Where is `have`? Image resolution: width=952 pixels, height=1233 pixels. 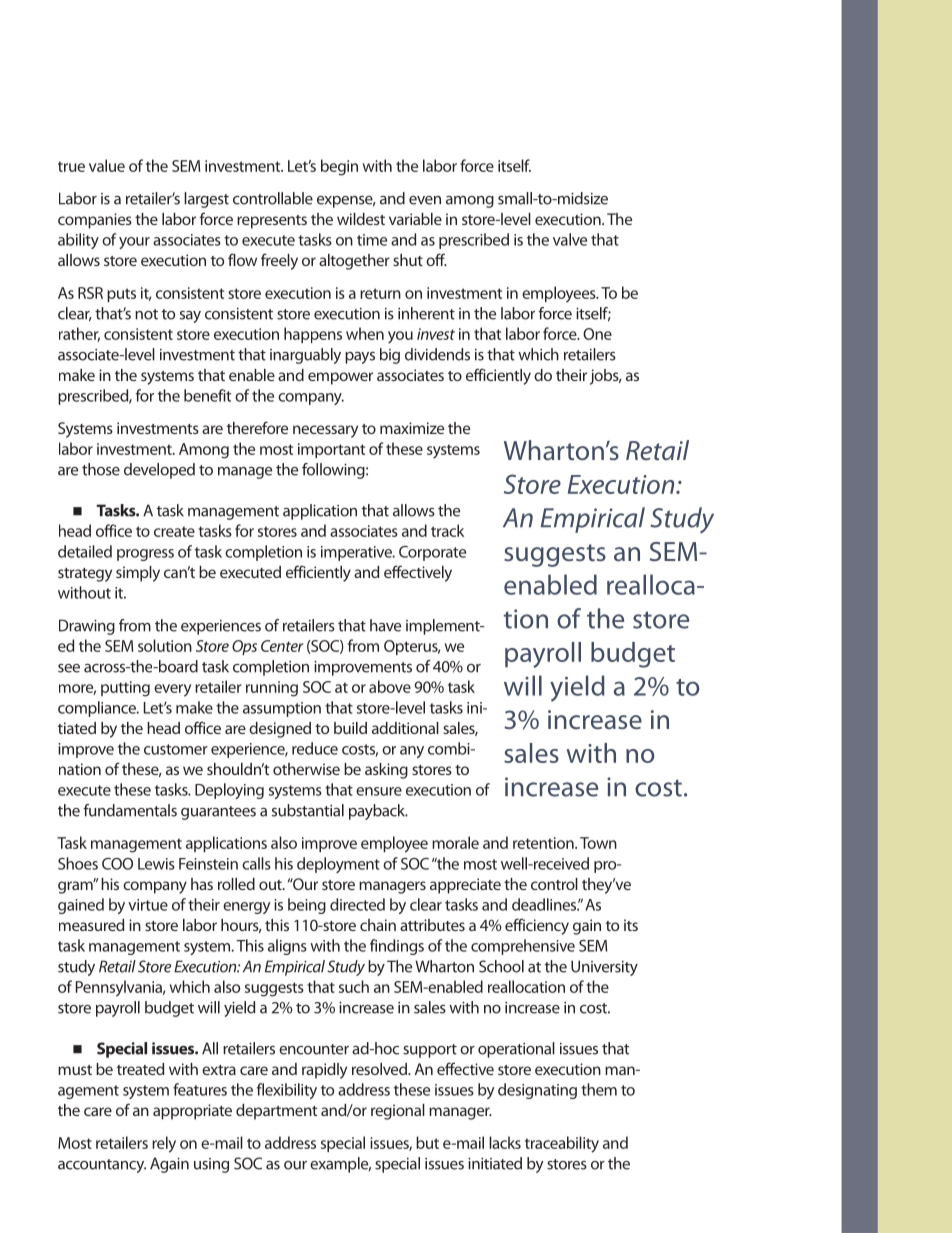
have is located at coordinates (385, 625).
